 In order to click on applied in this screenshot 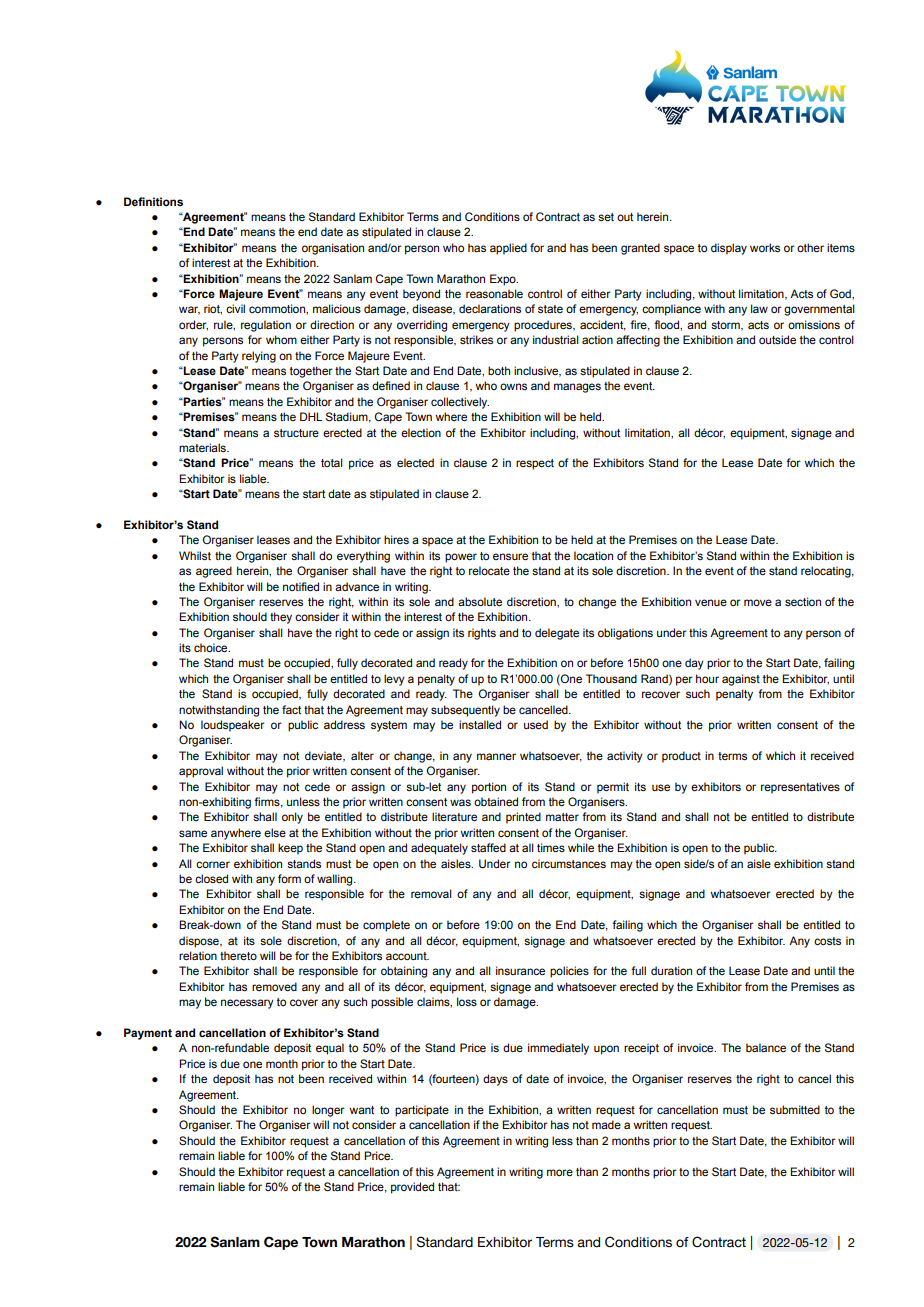, I will do `click(508, 249)`.
